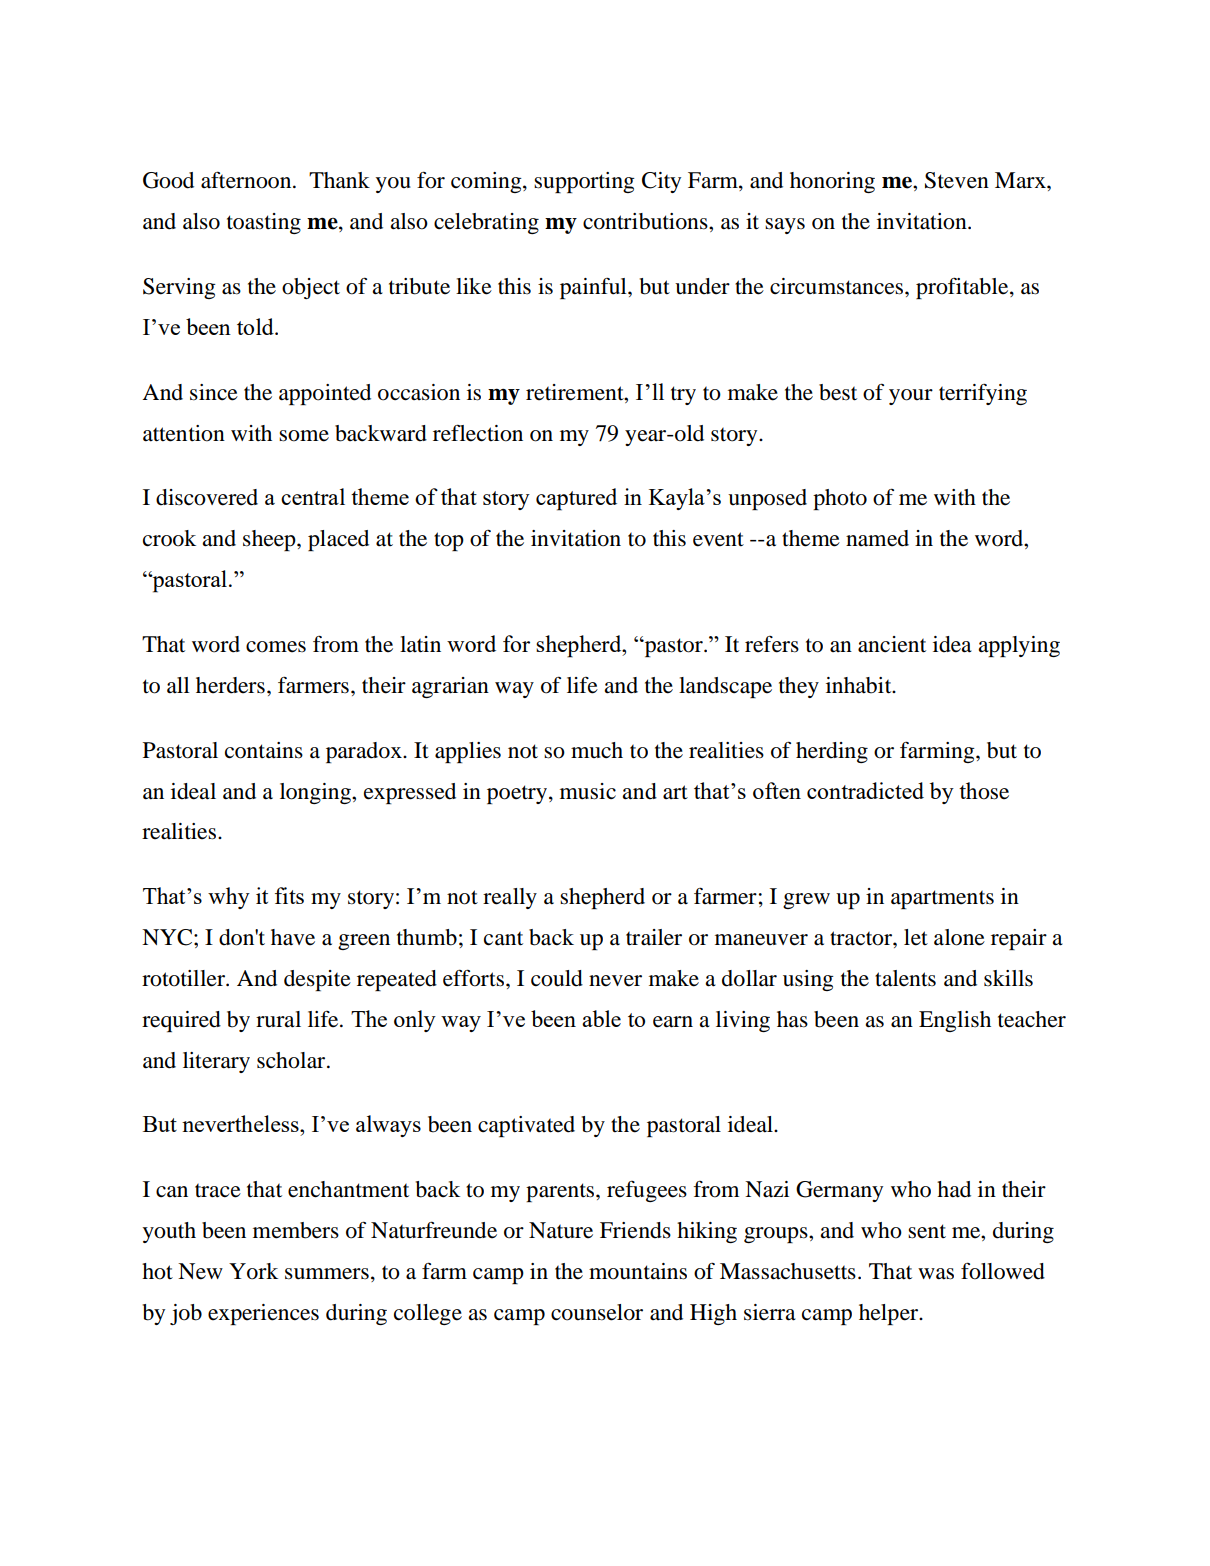  I want to click on York, so click(253, 1271).
